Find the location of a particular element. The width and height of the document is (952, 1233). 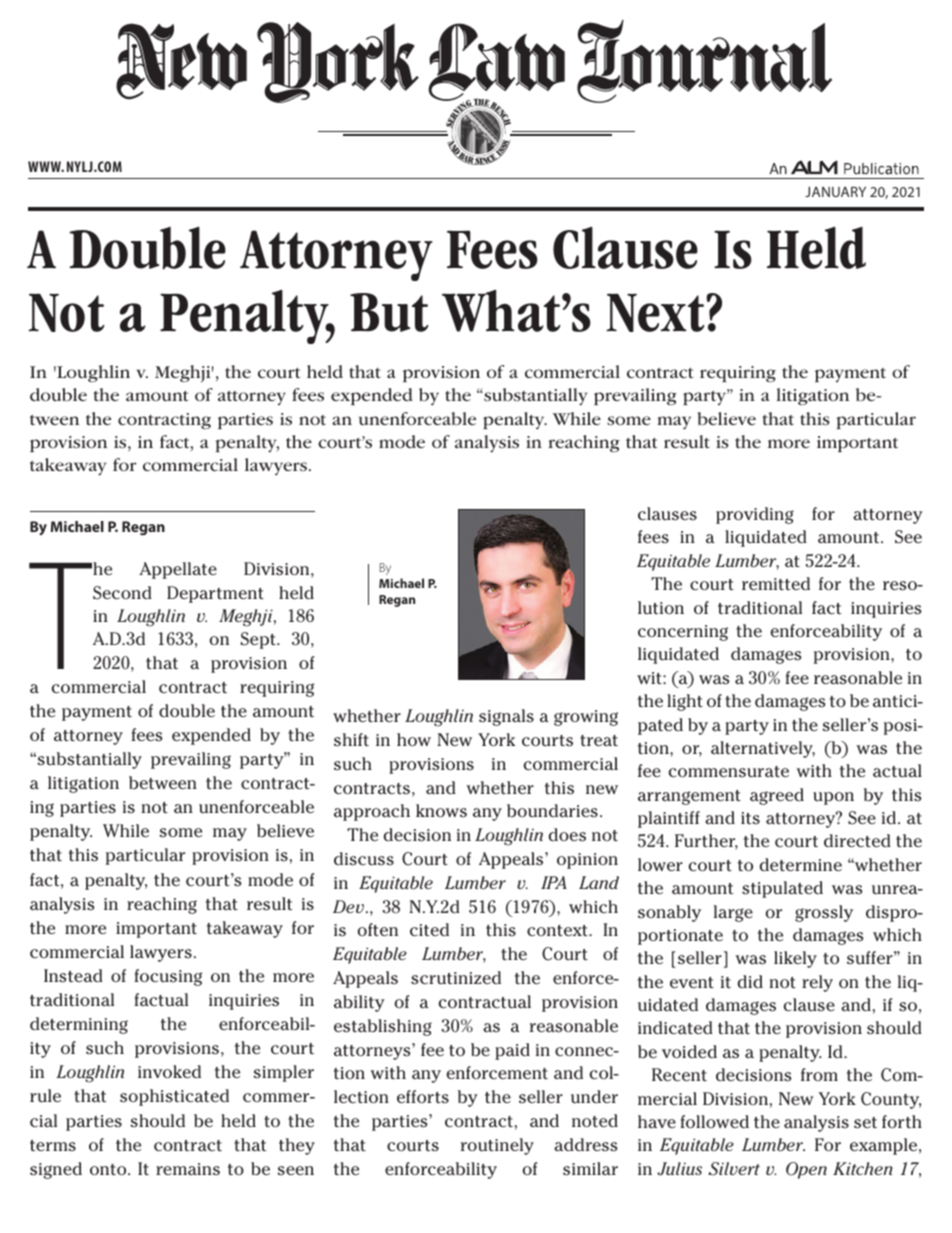

discuss is located at coordinates (364, 859).
